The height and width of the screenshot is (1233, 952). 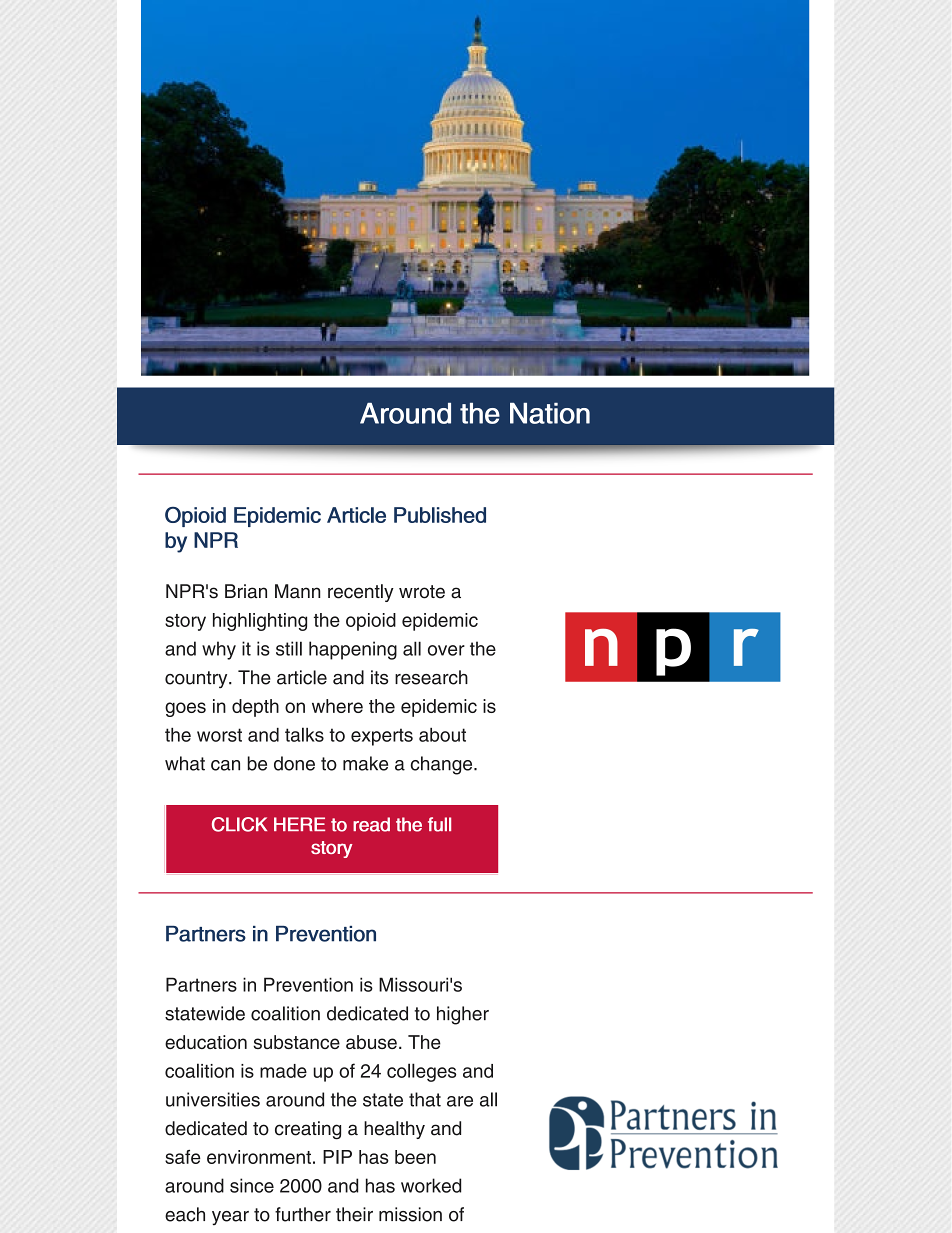 What do you see at coordinates (219, 650) in the screenshot?
I see `why` at bounding box center [219, 650].
